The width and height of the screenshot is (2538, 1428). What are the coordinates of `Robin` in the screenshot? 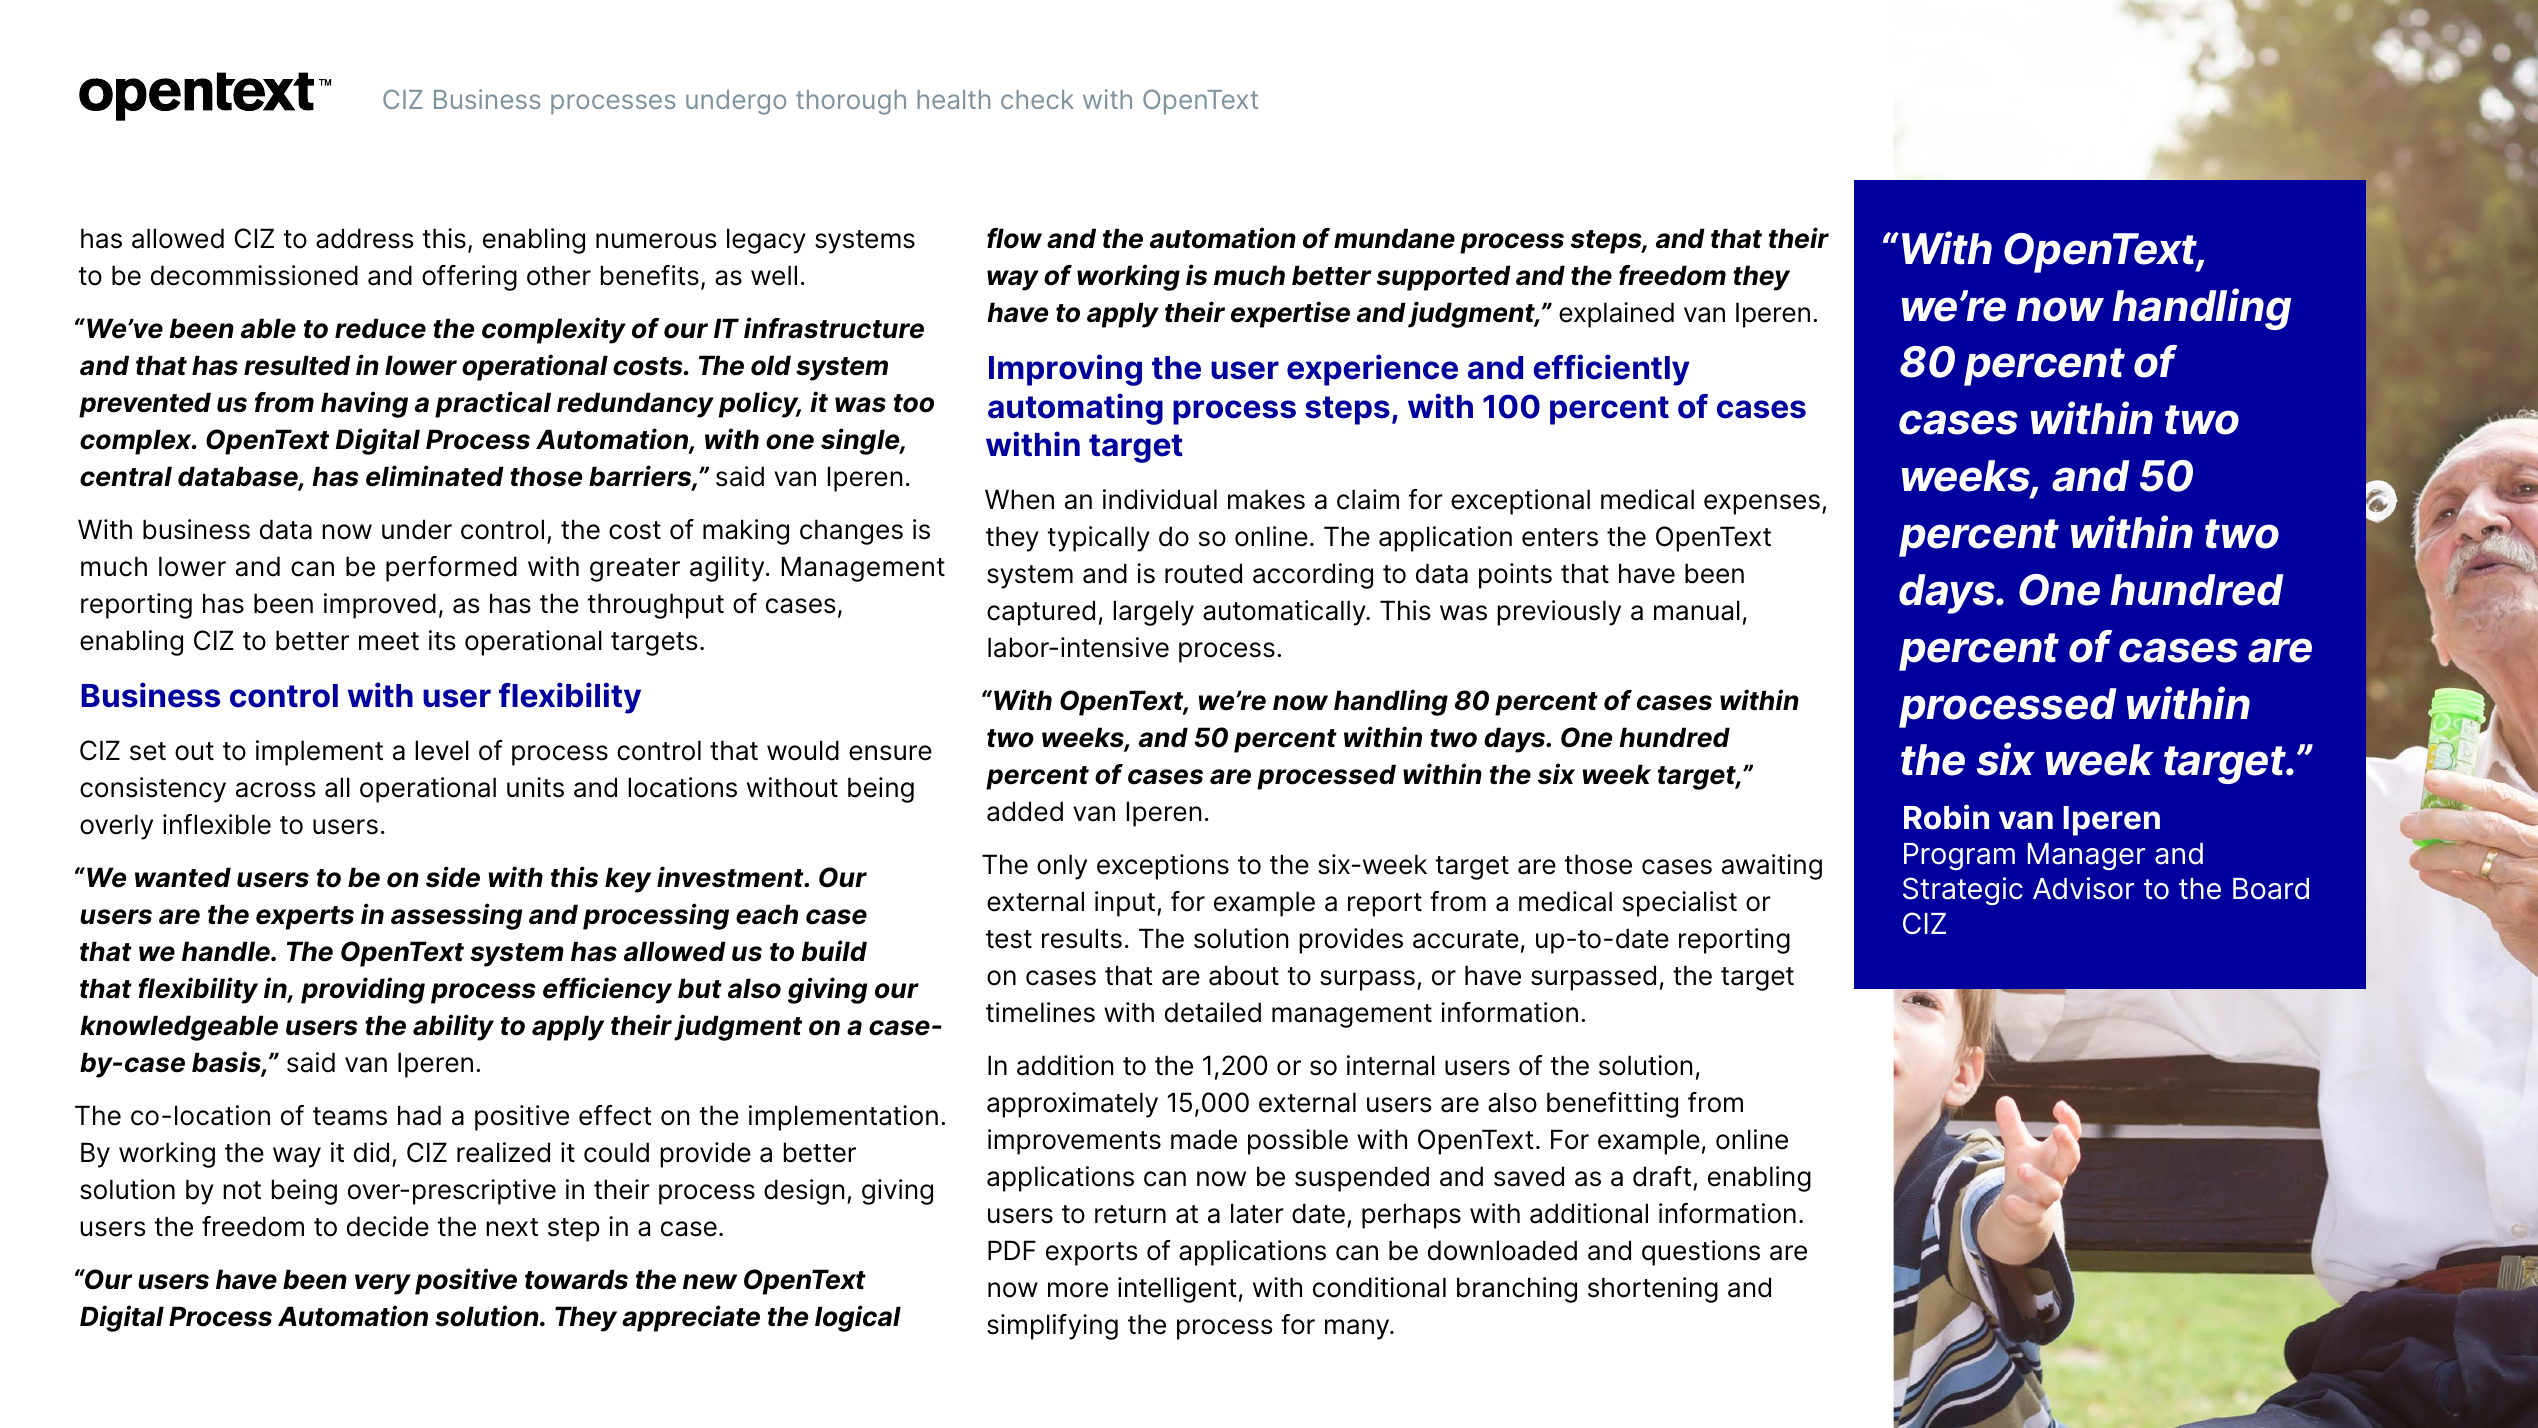 It's located at (1946, 817).
